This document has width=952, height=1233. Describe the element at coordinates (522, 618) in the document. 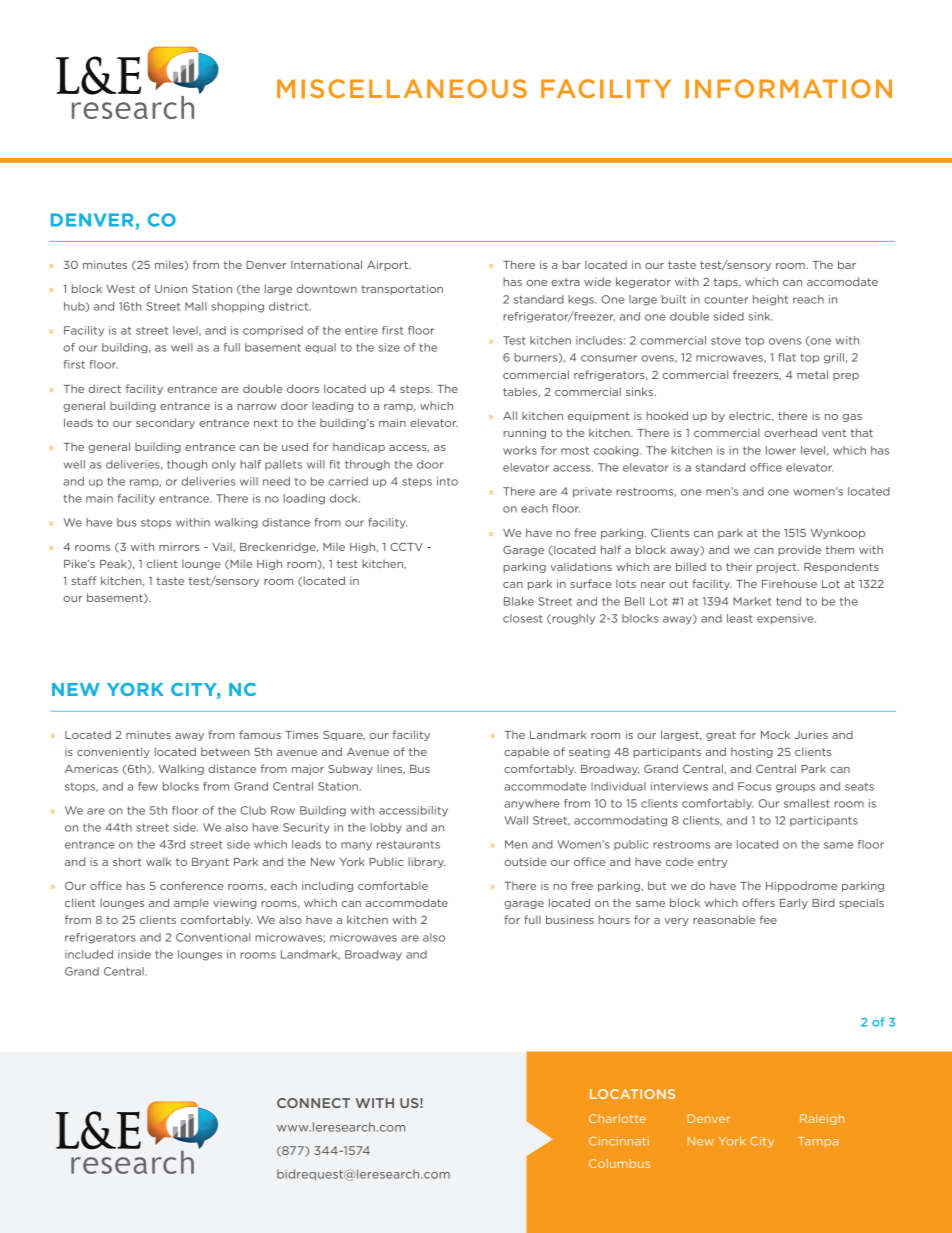

I see `closest` at that location.
